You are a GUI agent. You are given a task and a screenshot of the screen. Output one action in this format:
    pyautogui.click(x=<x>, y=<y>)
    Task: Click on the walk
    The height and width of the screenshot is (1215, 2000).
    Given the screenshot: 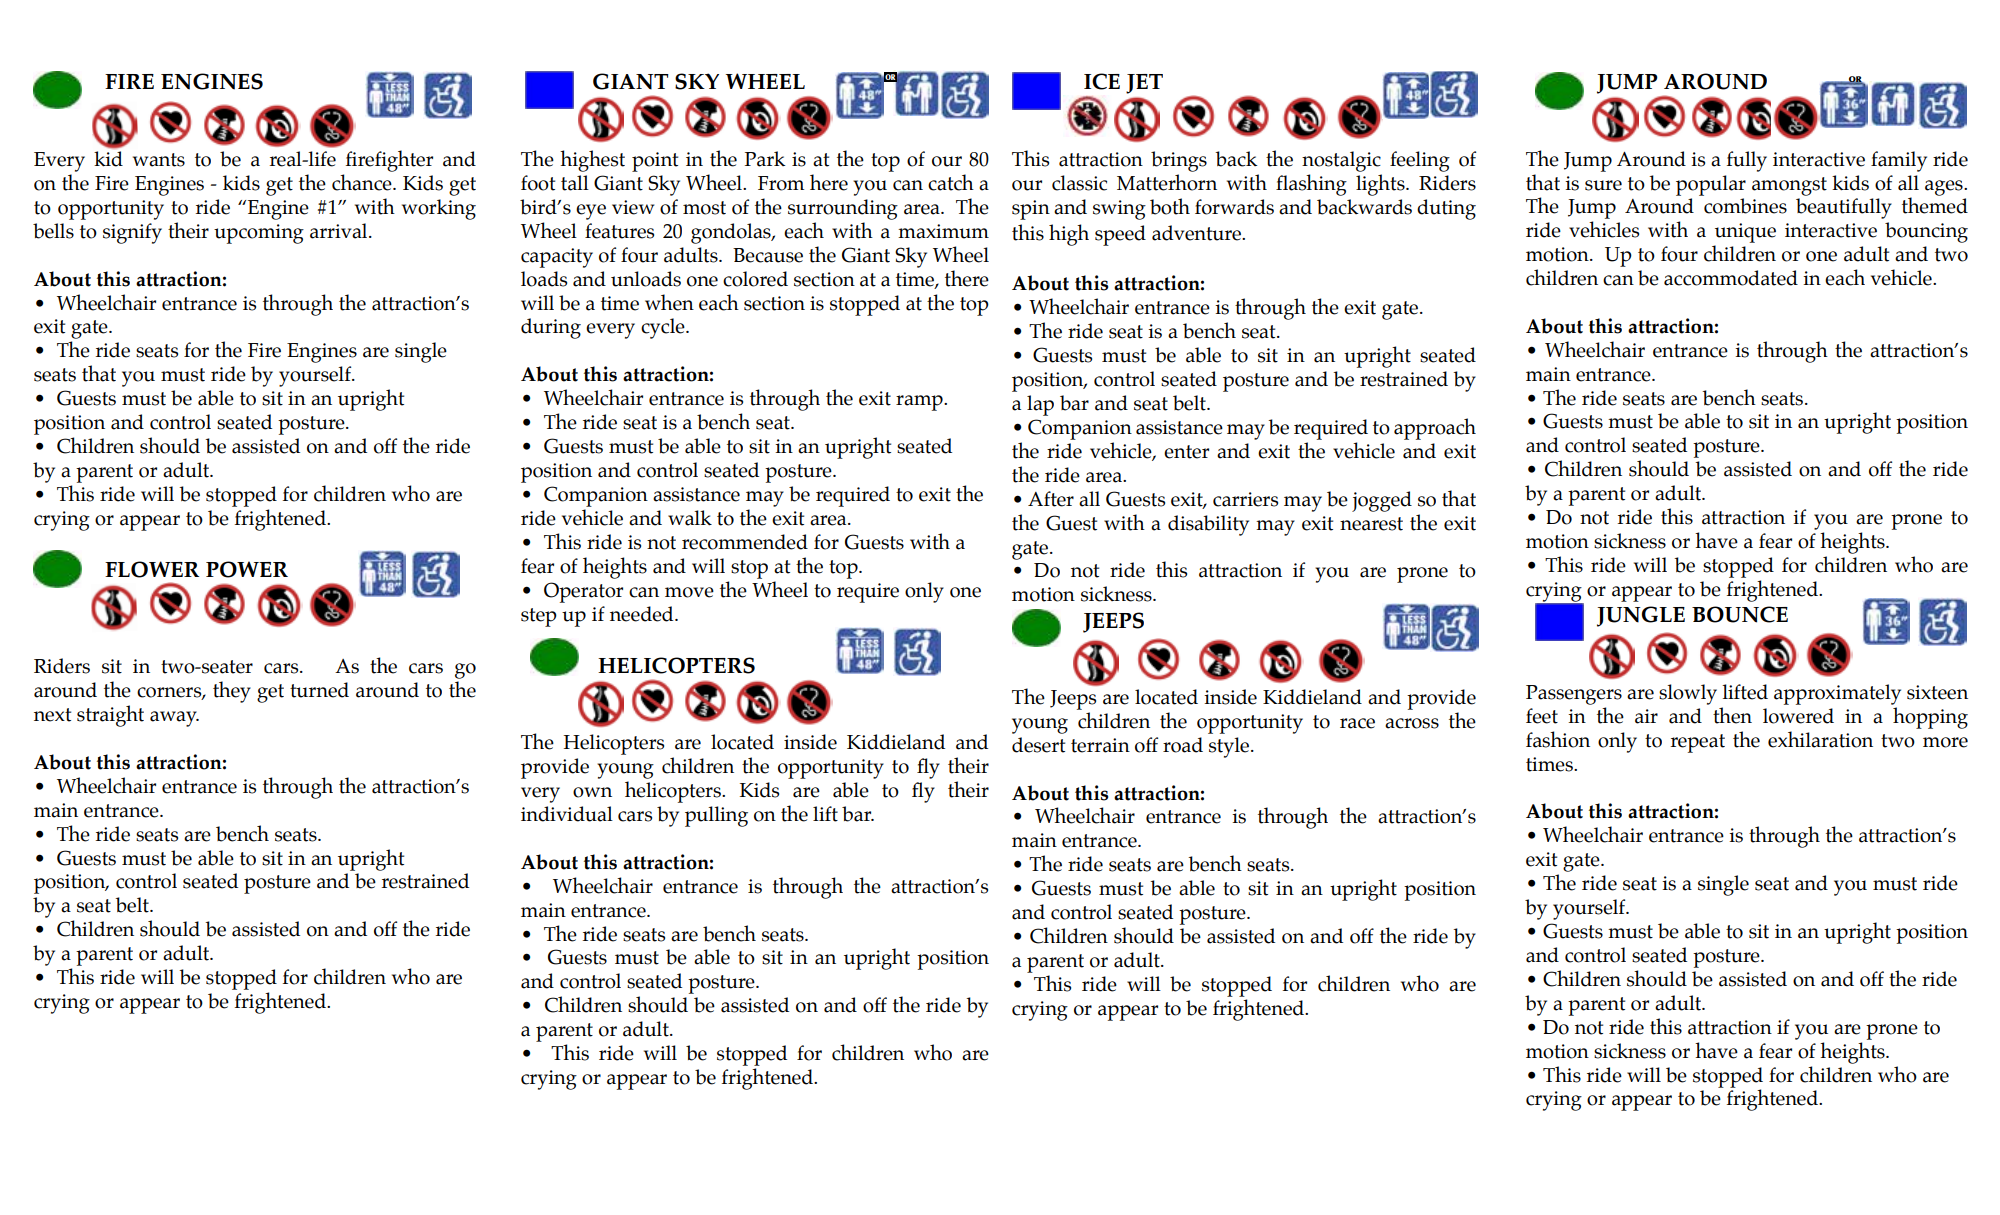 What is the action you would take?
    pyautogui.click(x=690, y=518)
